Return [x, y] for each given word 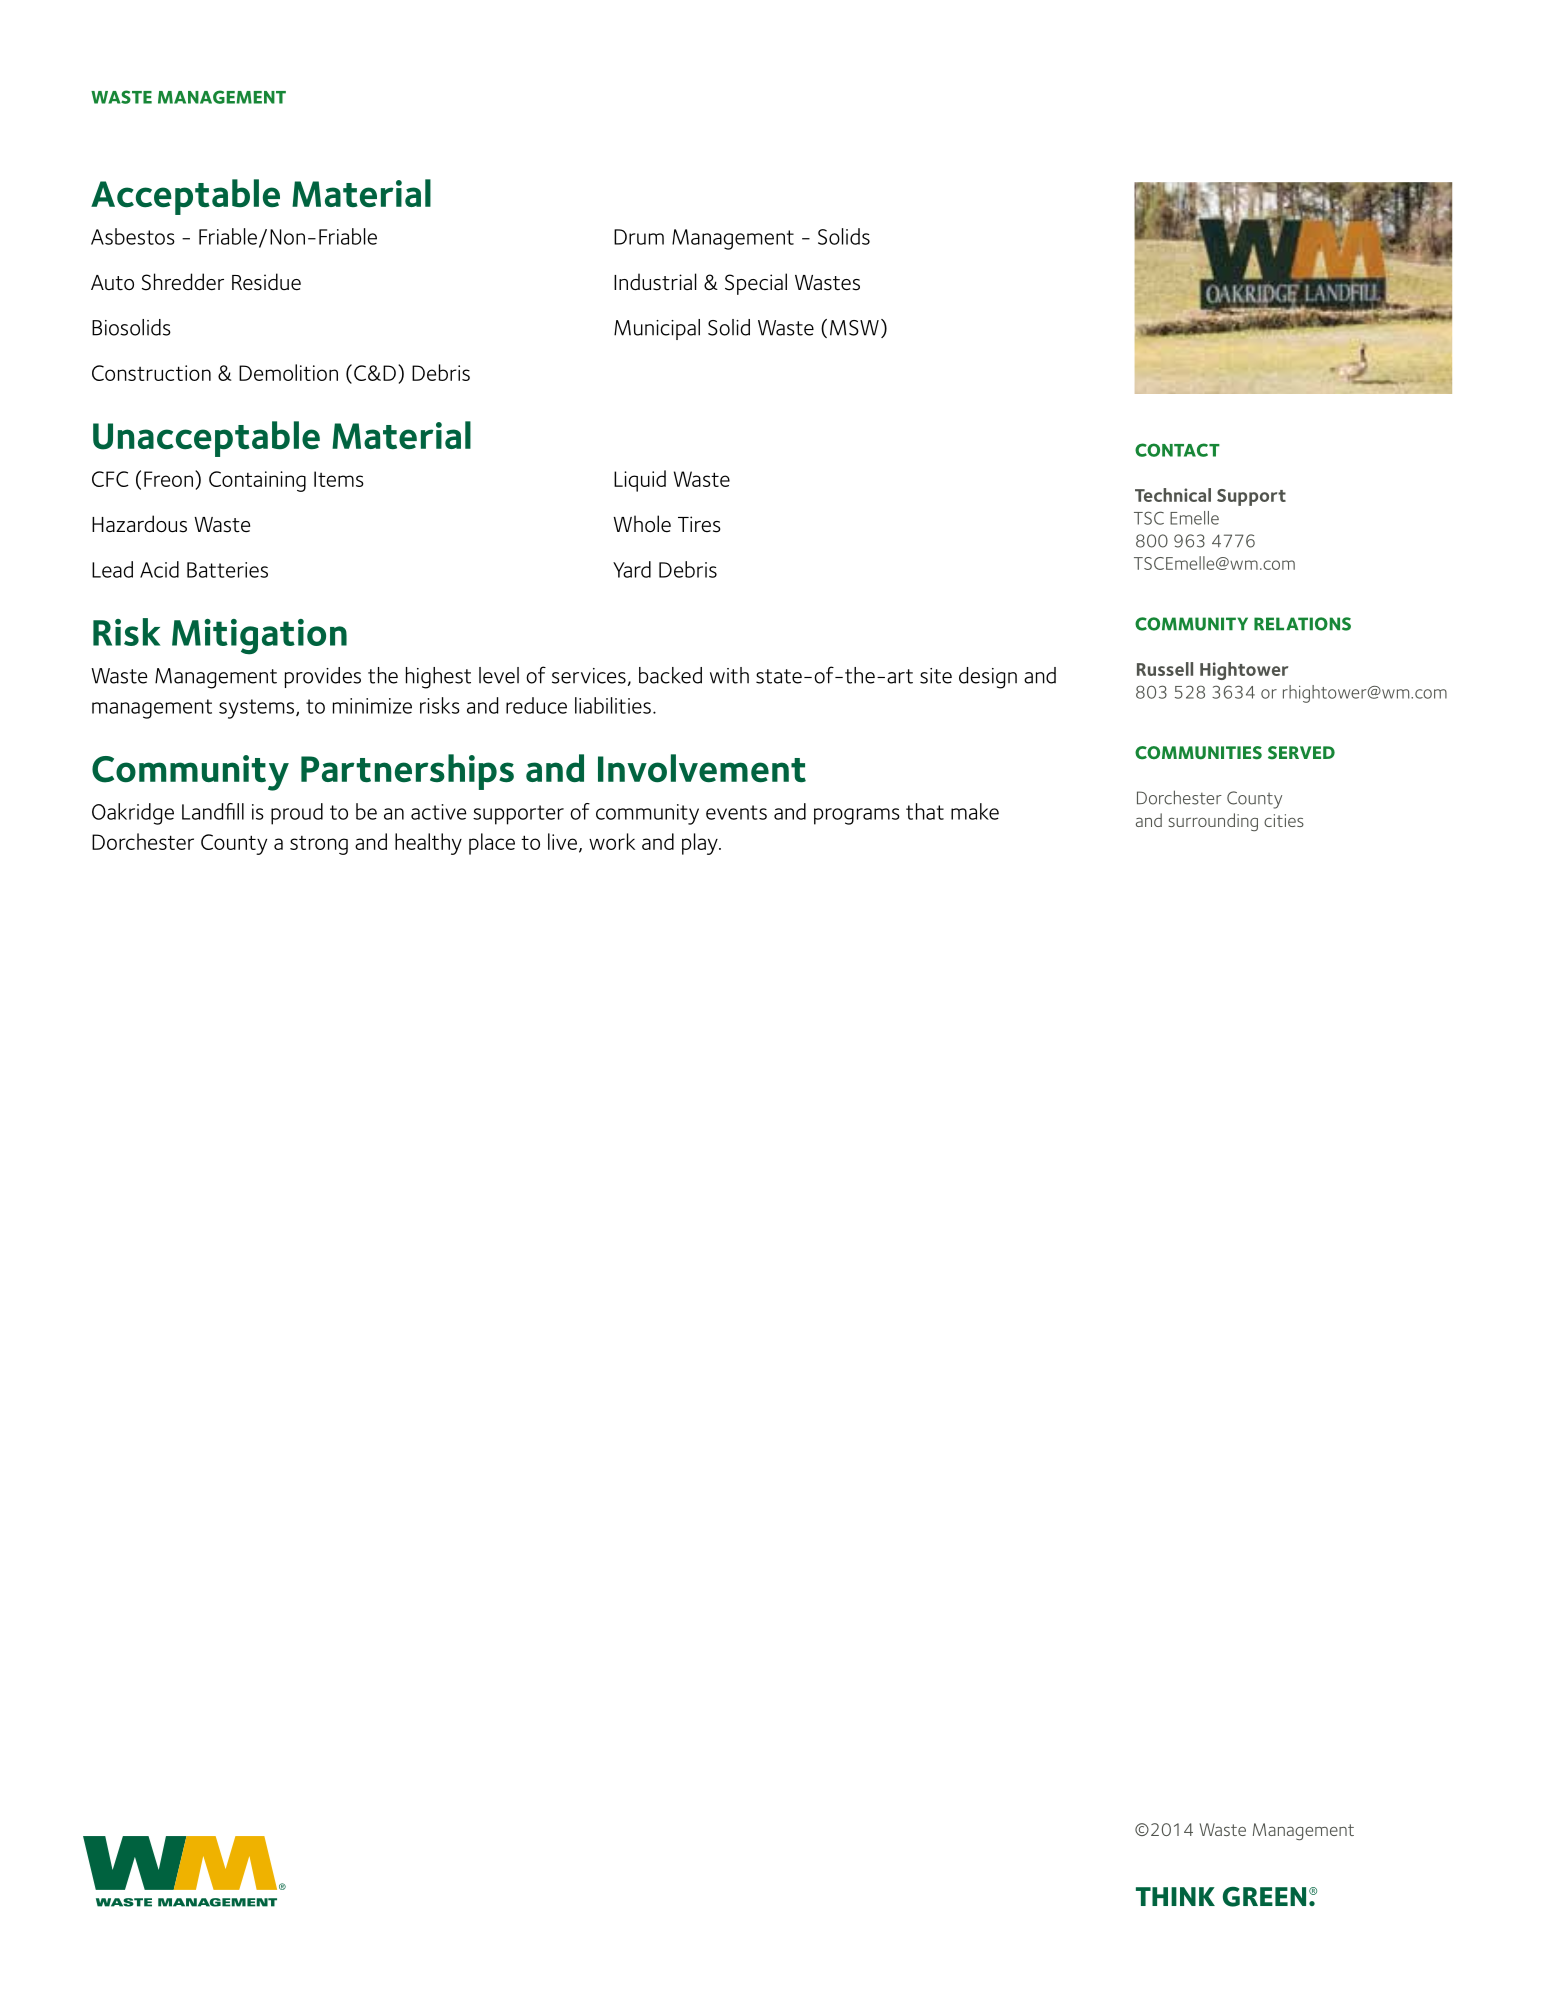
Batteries [227, 570]
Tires [699, 524]
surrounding [1213, 822]
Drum [639, 237]
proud [297, 814]
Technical [1173, 495]
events [736, 812]
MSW [854, 328]
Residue [266, 282]
